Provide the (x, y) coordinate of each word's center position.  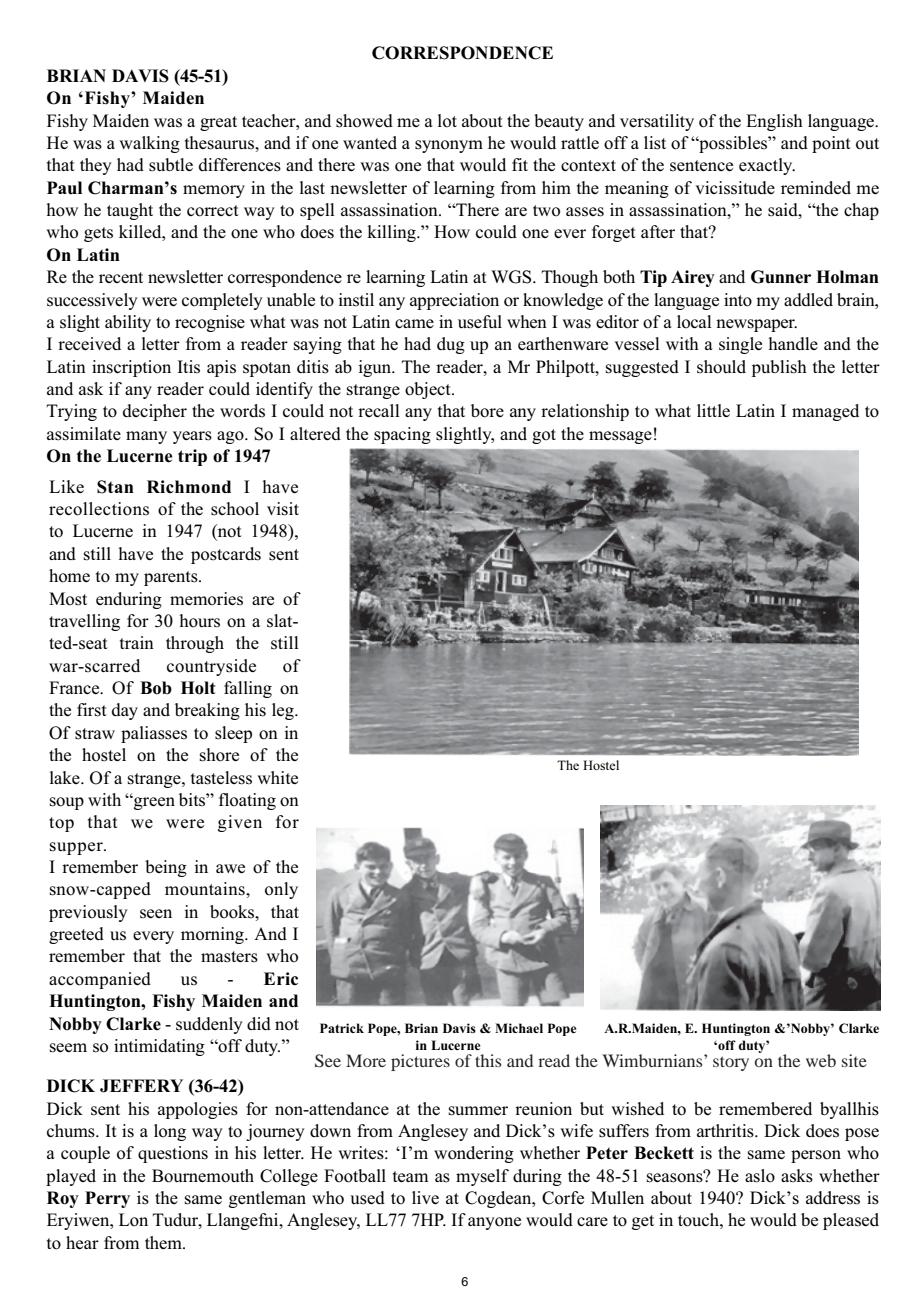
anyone (494, 1223)
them (164, 1242)
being (166, 868)
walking (149, 144)
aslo (760, 1176)
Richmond (189, 487)
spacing (402, 435)
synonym (449, 146)
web (821, 1060)
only (281, 890)
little (713, 410)
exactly (767, 166)
